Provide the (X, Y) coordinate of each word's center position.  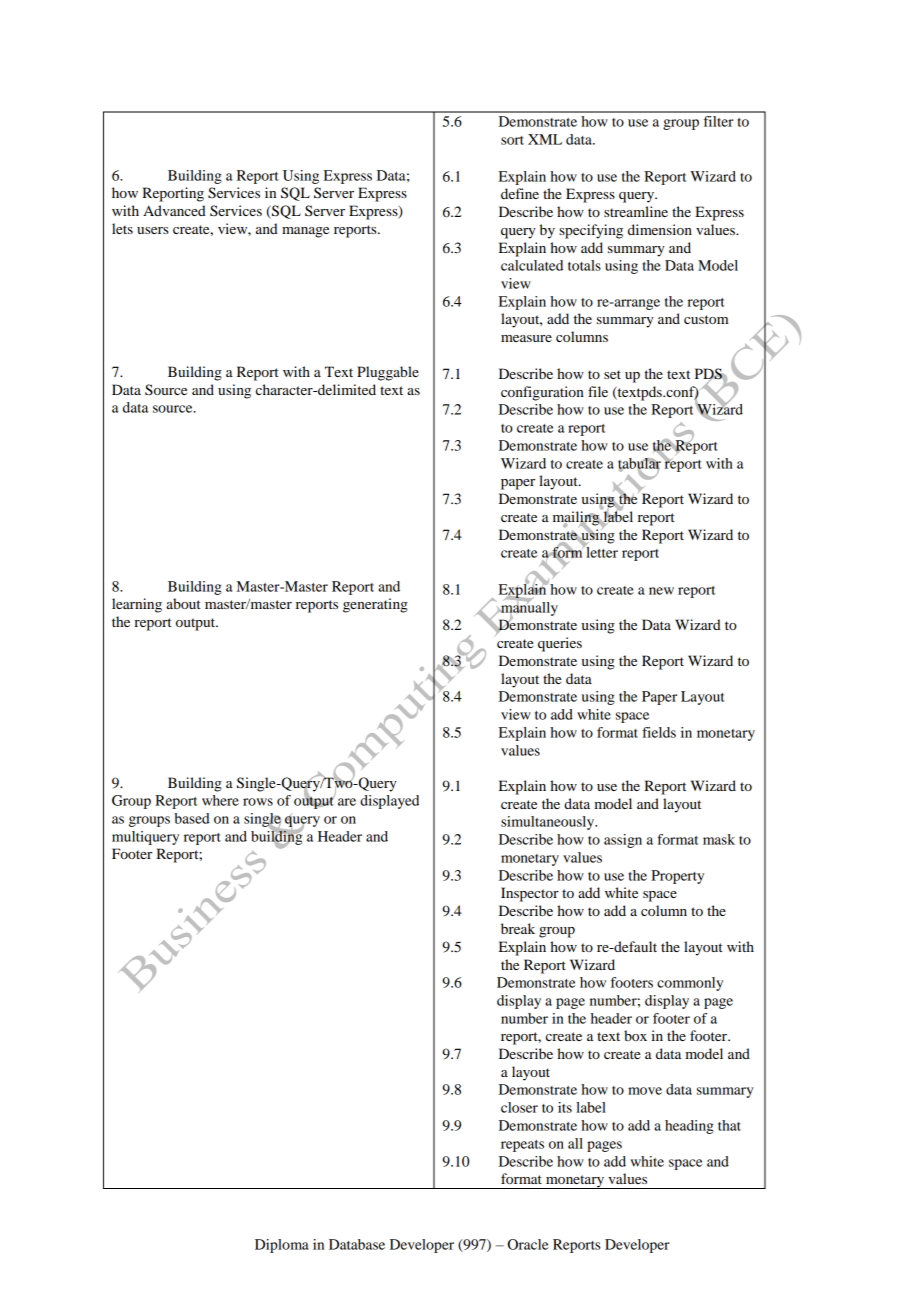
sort (512, 140)
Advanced (174, 210)
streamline (636, 211)
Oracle (528, 1244)
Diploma (282, 1246)
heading (689, 1127)
